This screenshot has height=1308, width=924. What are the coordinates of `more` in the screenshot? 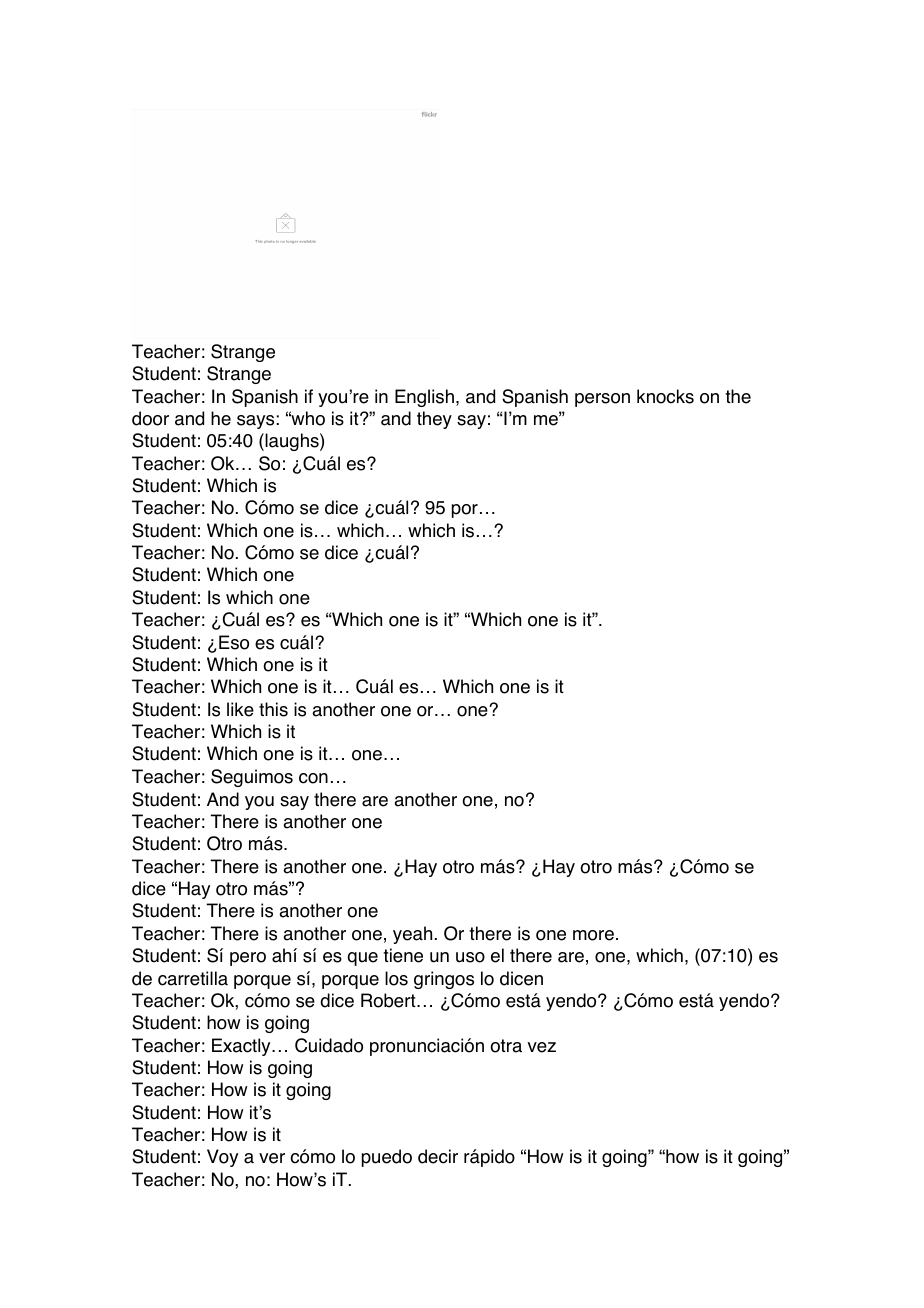 It's located at (593, 935).
